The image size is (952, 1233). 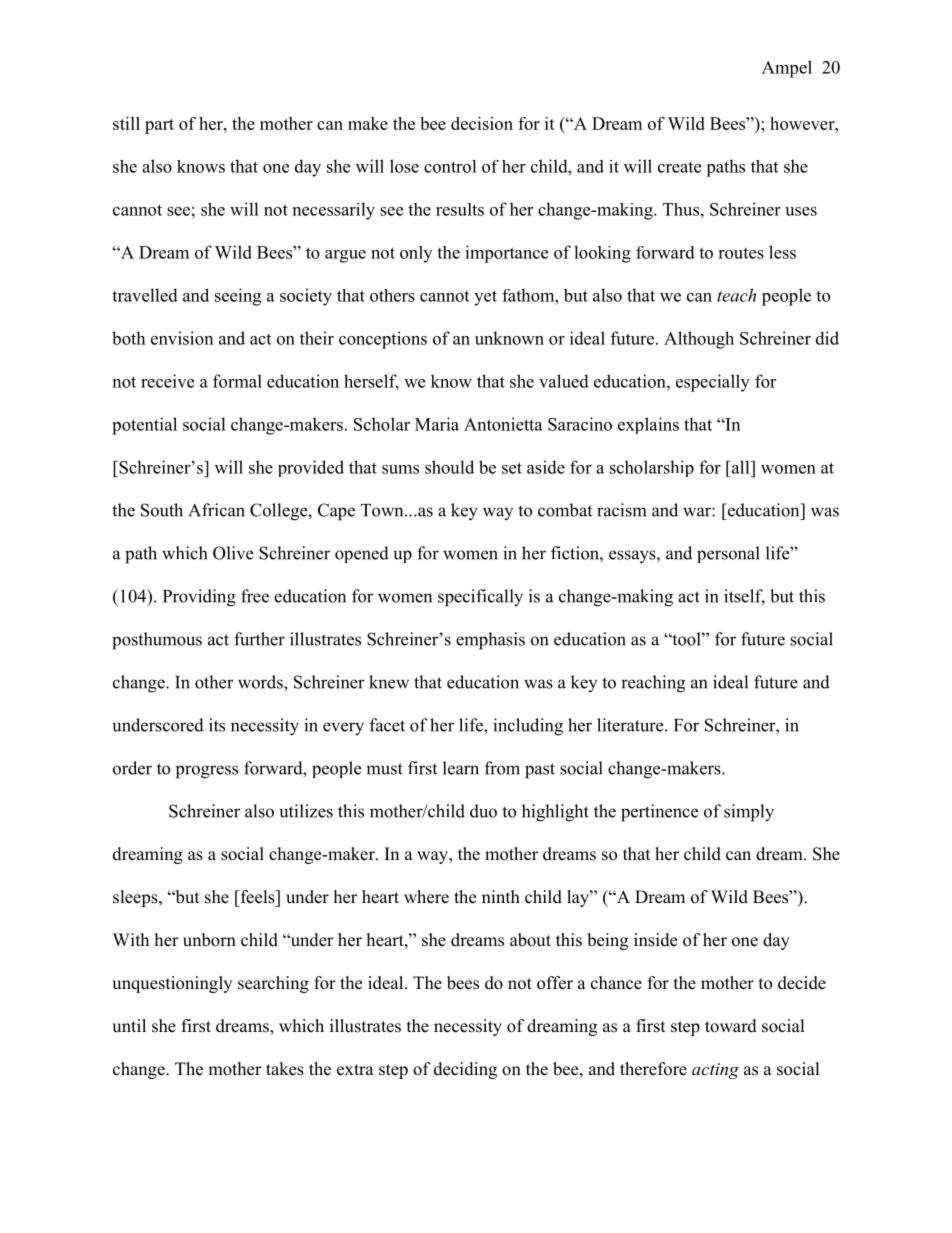 I want to click on itself, so click(x=744, y=597).
